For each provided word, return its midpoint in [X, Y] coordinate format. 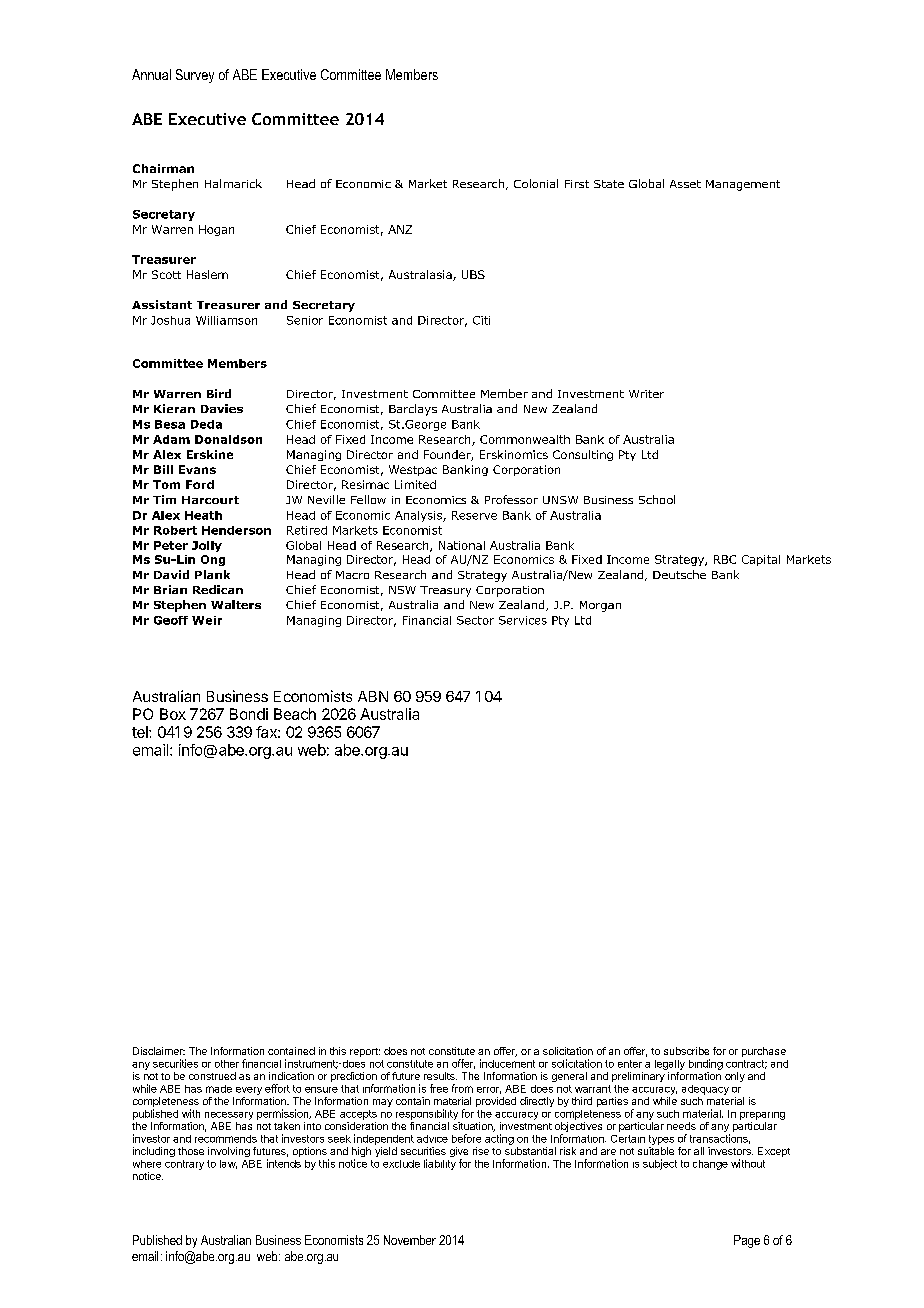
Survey [195, 76]
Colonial [536, 183]
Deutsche [679, 574]
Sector [475, 620]
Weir [207, 620]
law [228, 1164]
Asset [685, 184]
